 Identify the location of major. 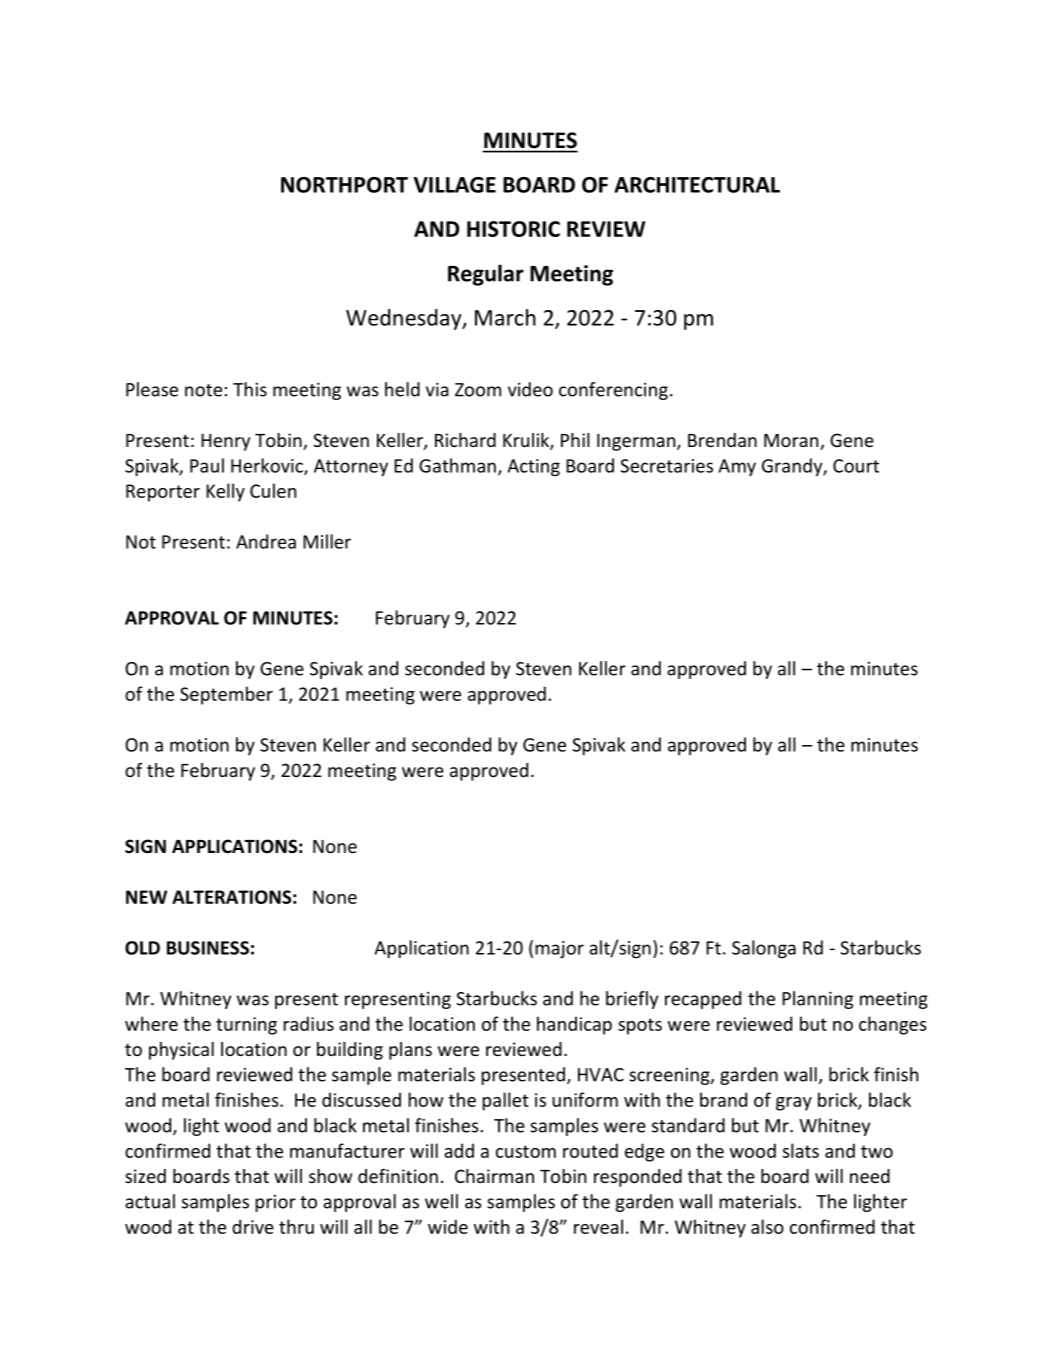
(559, 949).
